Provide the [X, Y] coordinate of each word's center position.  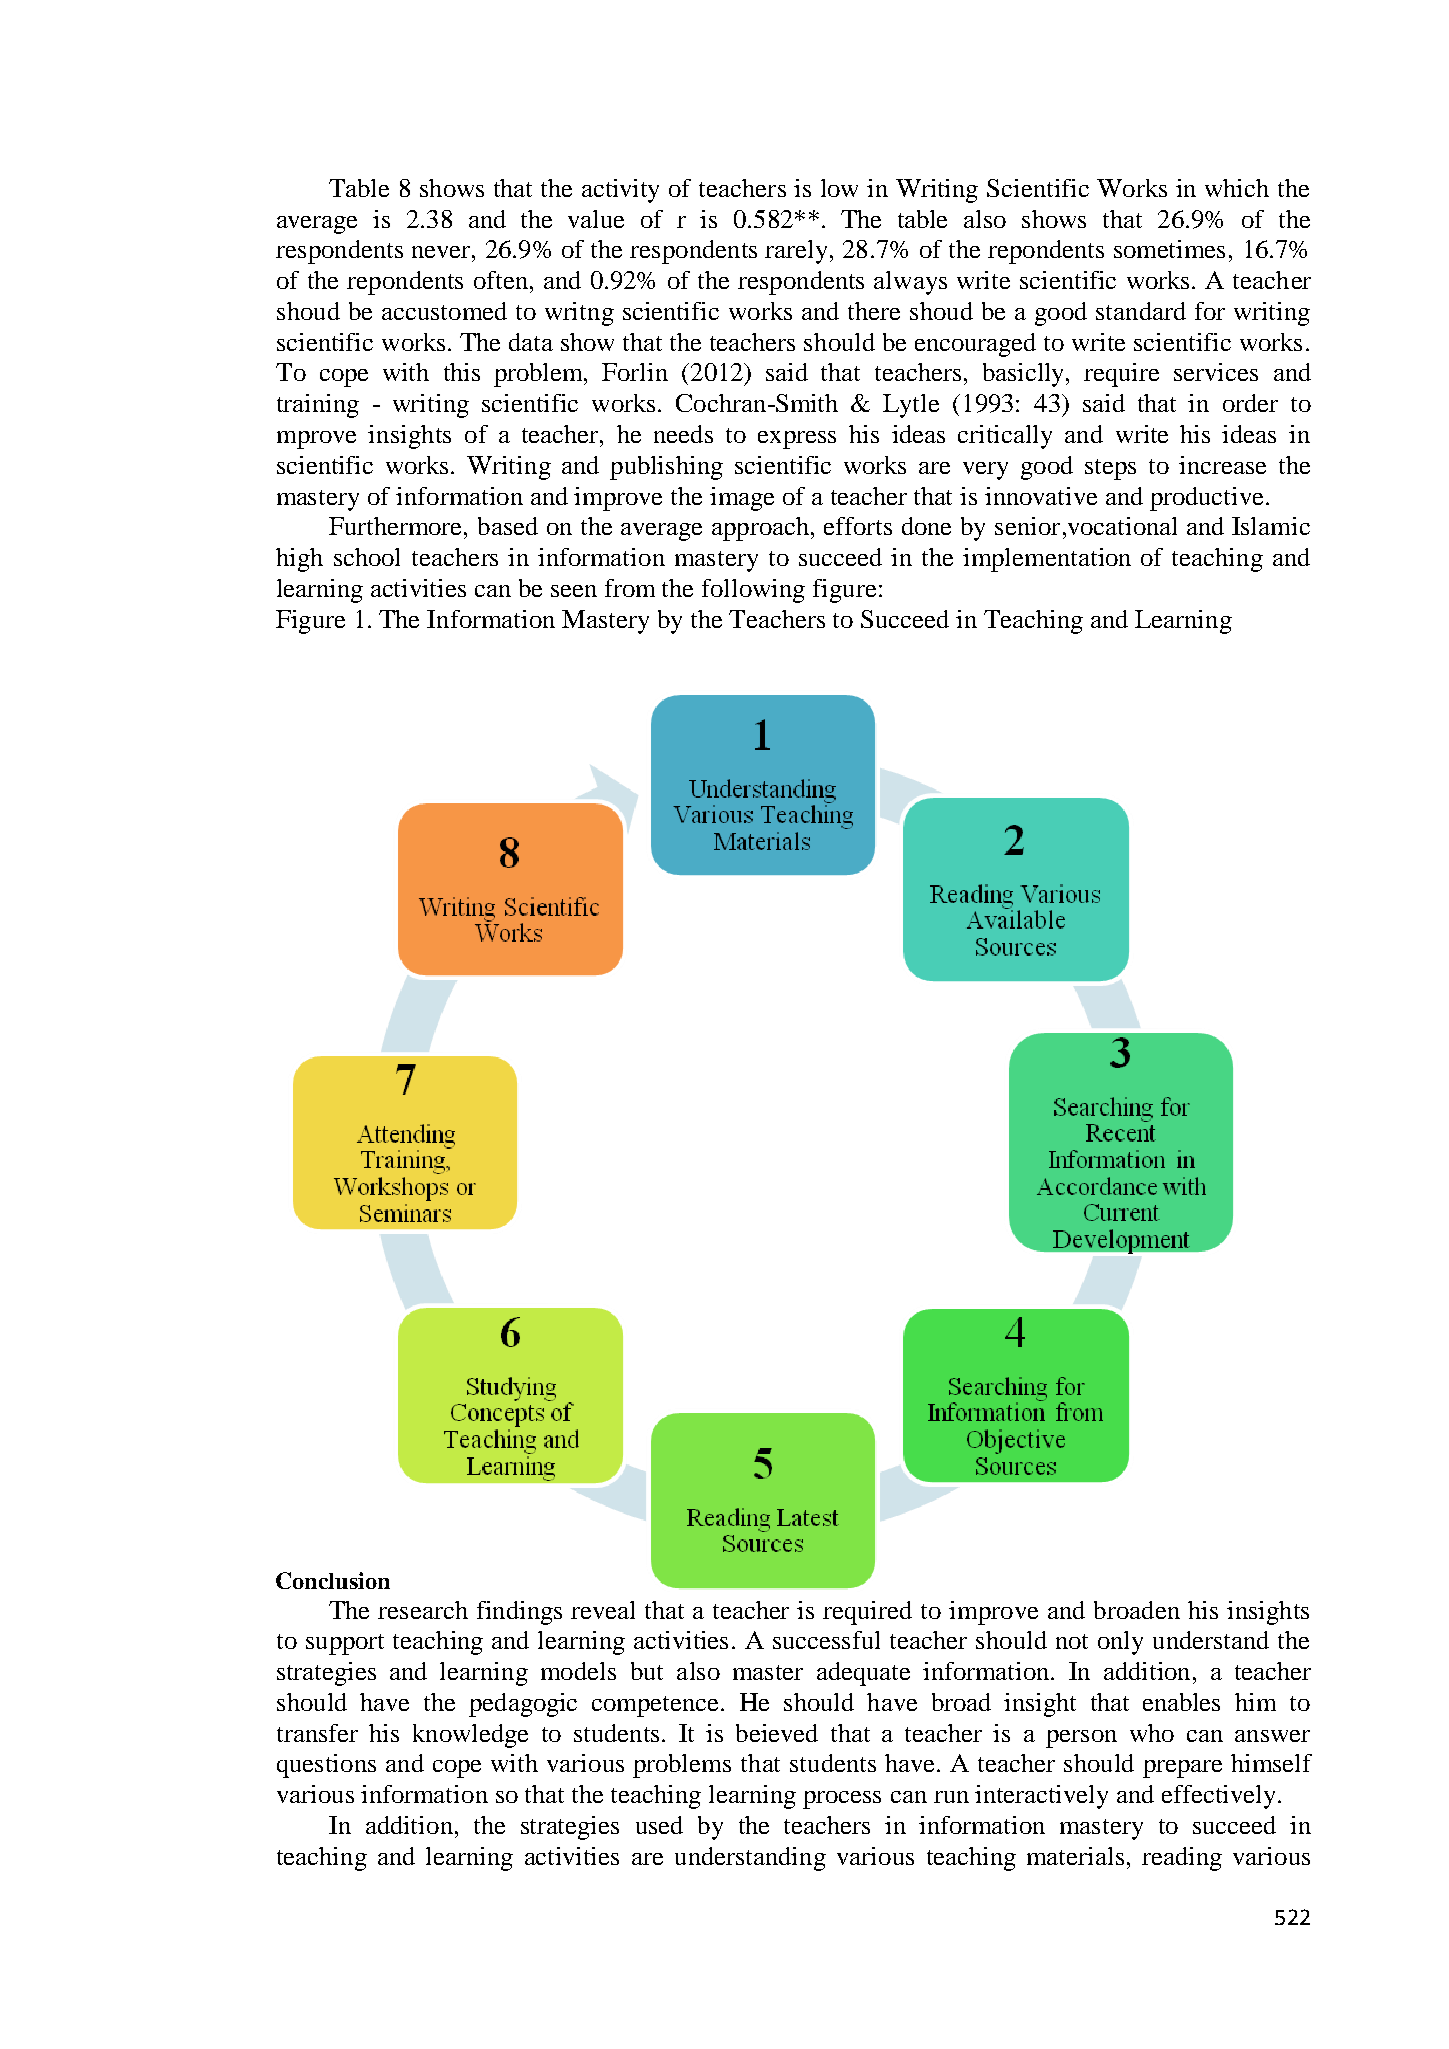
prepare [1182, 1769]
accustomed [444, 311]
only [1120, 1643]
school [367, 557]
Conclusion [333, 1580]
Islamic [1271, 526]
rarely [796, 252]
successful [826, 1640]
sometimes [1169, 249]
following [753, 591]
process [842, 1800]
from [630, 588]
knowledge [470, 1736]
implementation [1047, 560]
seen [574, 591]
